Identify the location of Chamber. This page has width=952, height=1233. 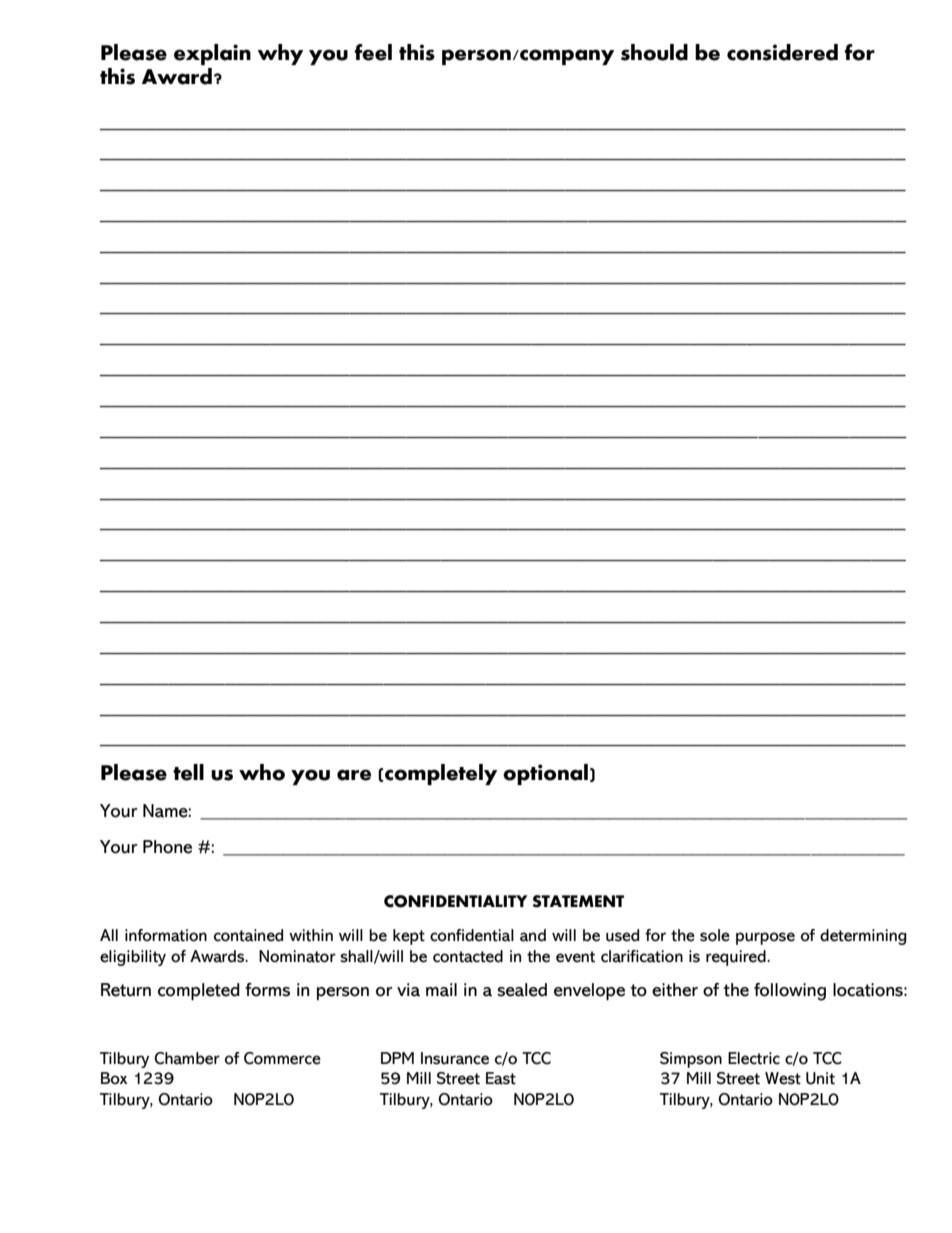
(187, 1058).
